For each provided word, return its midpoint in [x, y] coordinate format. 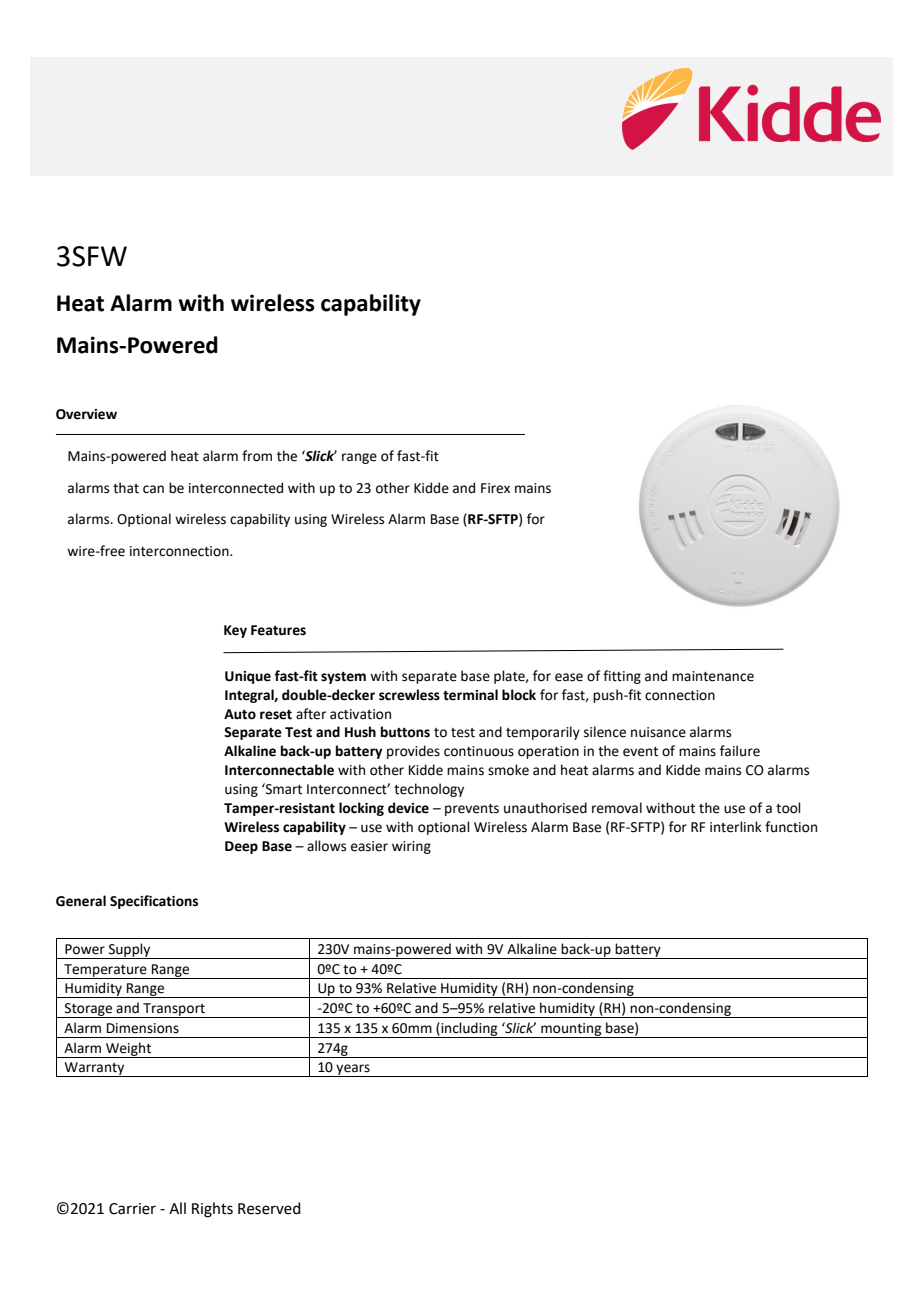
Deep [241, 847]
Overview [86, 414]
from [257, 456]
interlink [736, 827]
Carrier [132, 1209]
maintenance [713, 676]
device [408, 808]
